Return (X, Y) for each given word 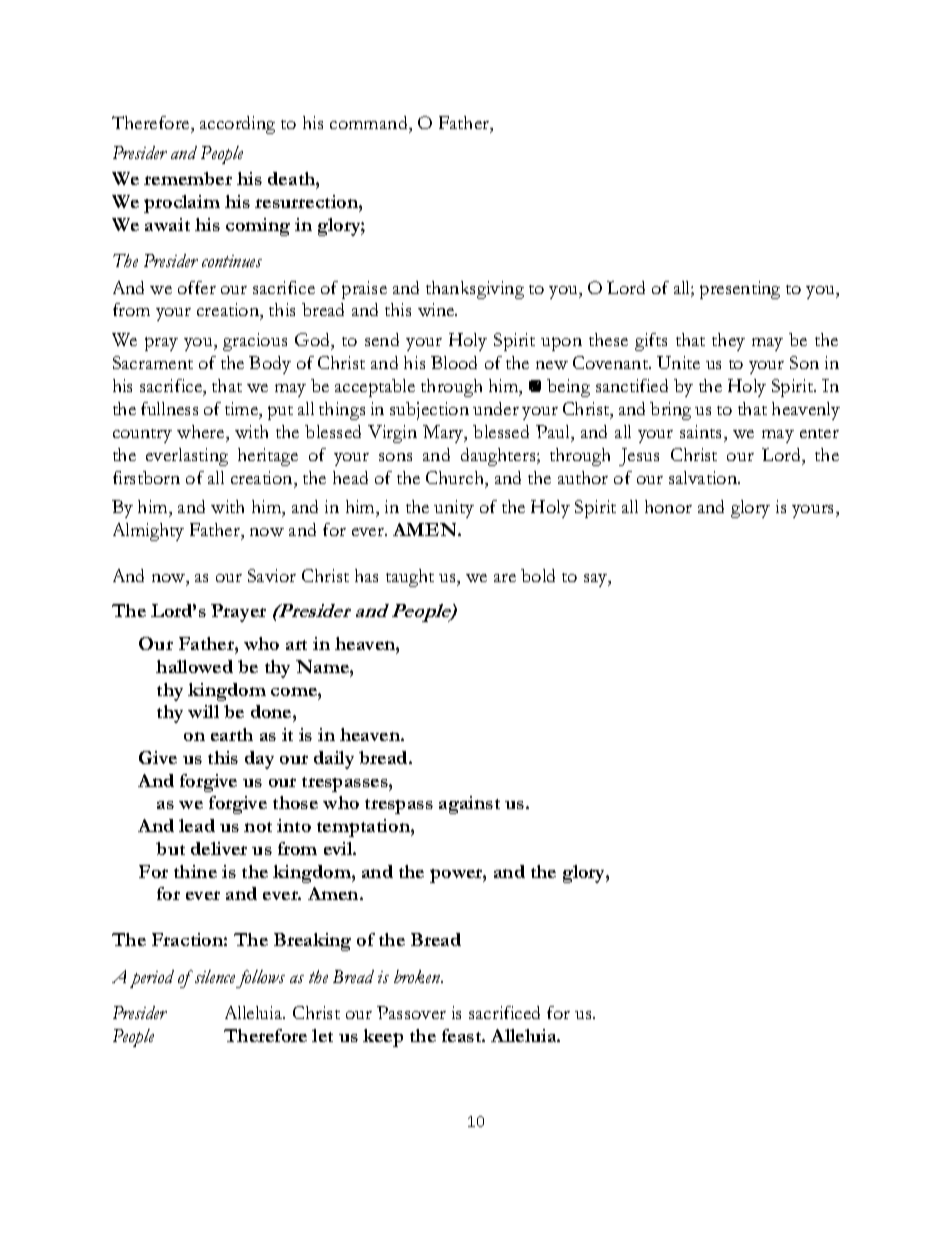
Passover (411, 1012)
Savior (272, 575)
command (370, 122)
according (237, 125)
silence (213, 976)
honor (668, 506)
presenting (740, 290)
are (505, 578)
